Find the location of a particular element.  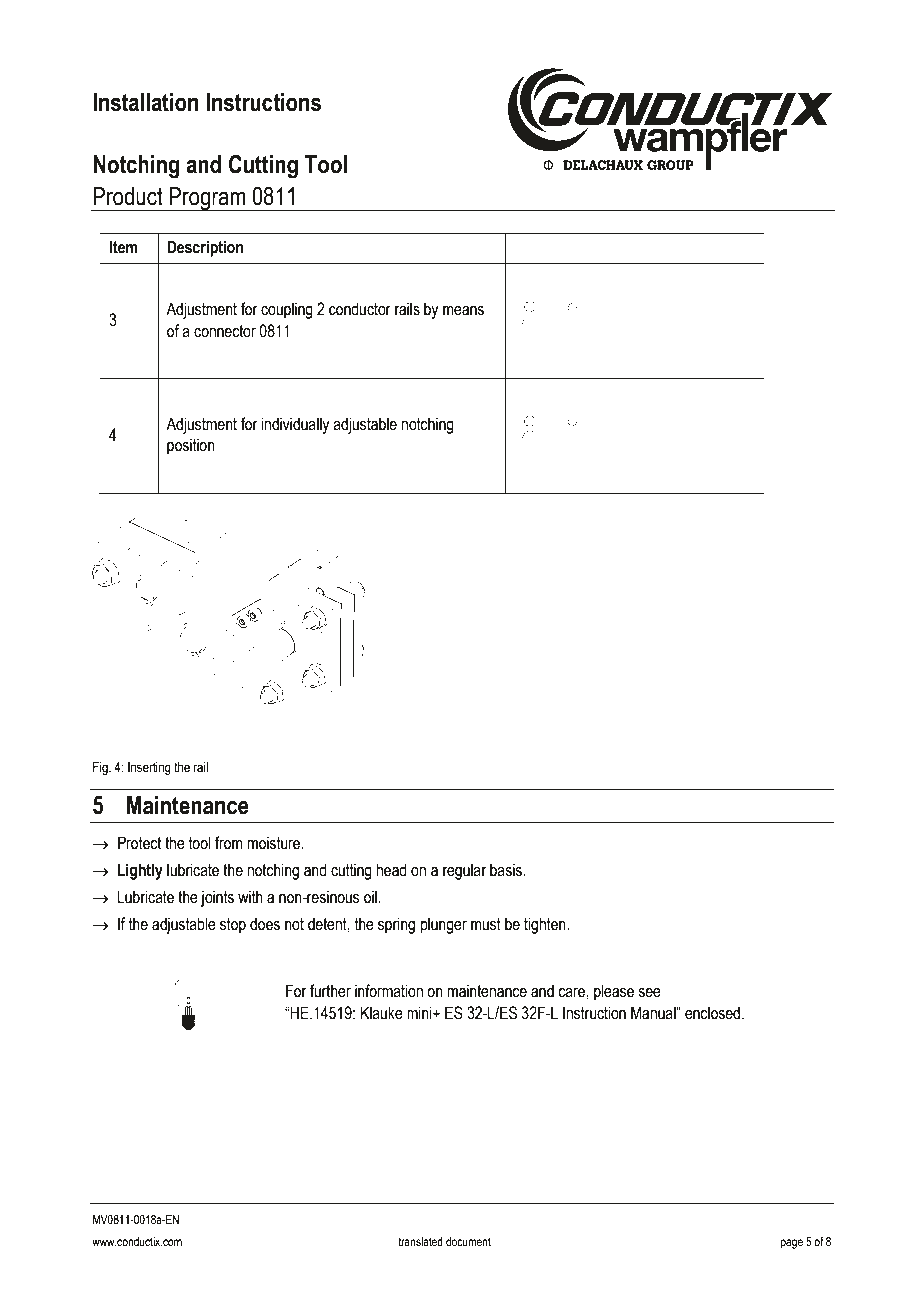

tighten is located at coordinates (546, 925).
